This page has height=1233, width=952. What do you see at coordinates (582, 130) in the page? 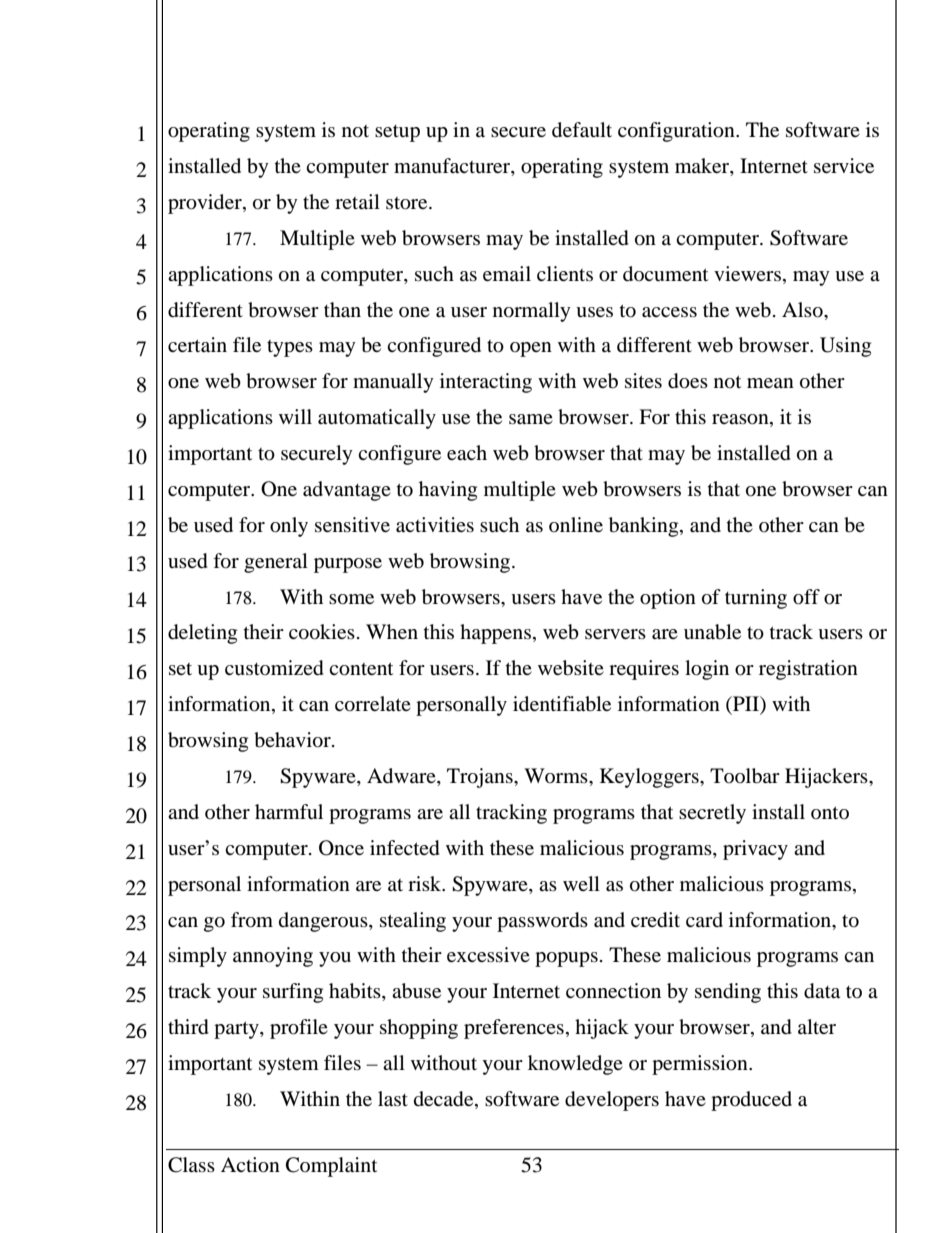
I see `default` at bounding box center [582, 130].
